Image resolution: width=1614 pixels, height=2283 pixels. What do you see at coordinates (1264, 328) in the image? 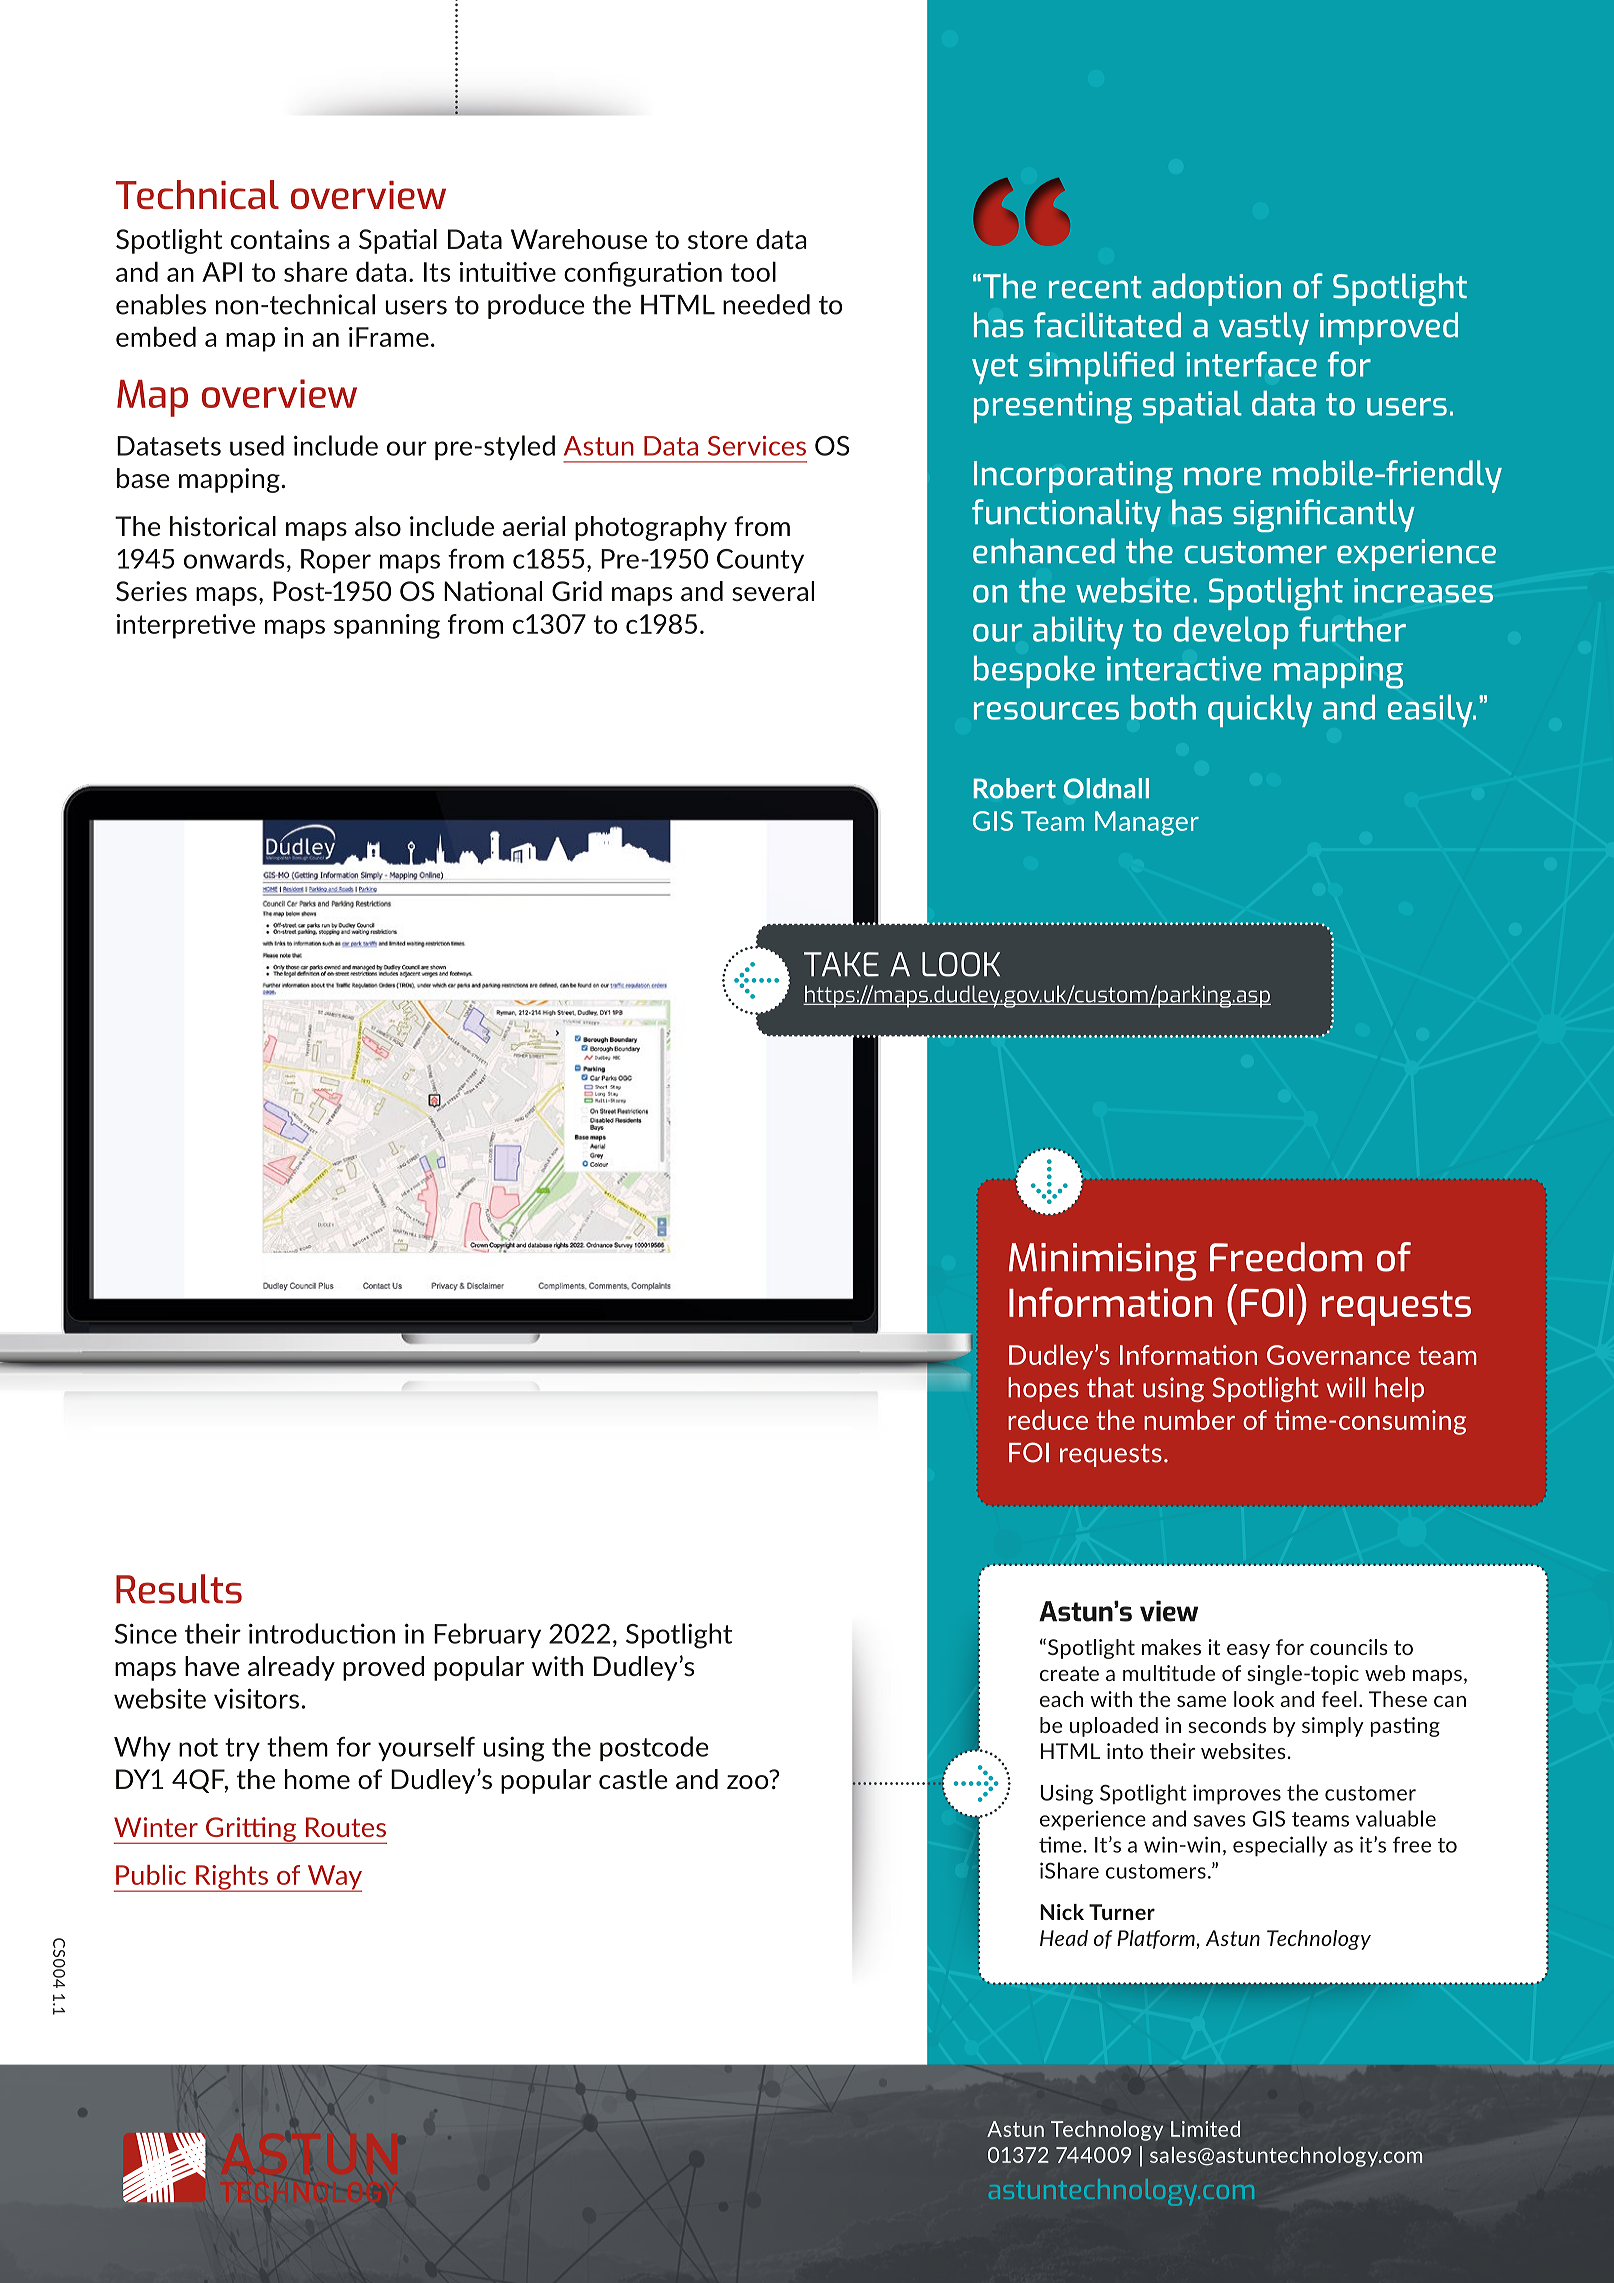
I see `vastly` at bounding box center [1264, 328].
